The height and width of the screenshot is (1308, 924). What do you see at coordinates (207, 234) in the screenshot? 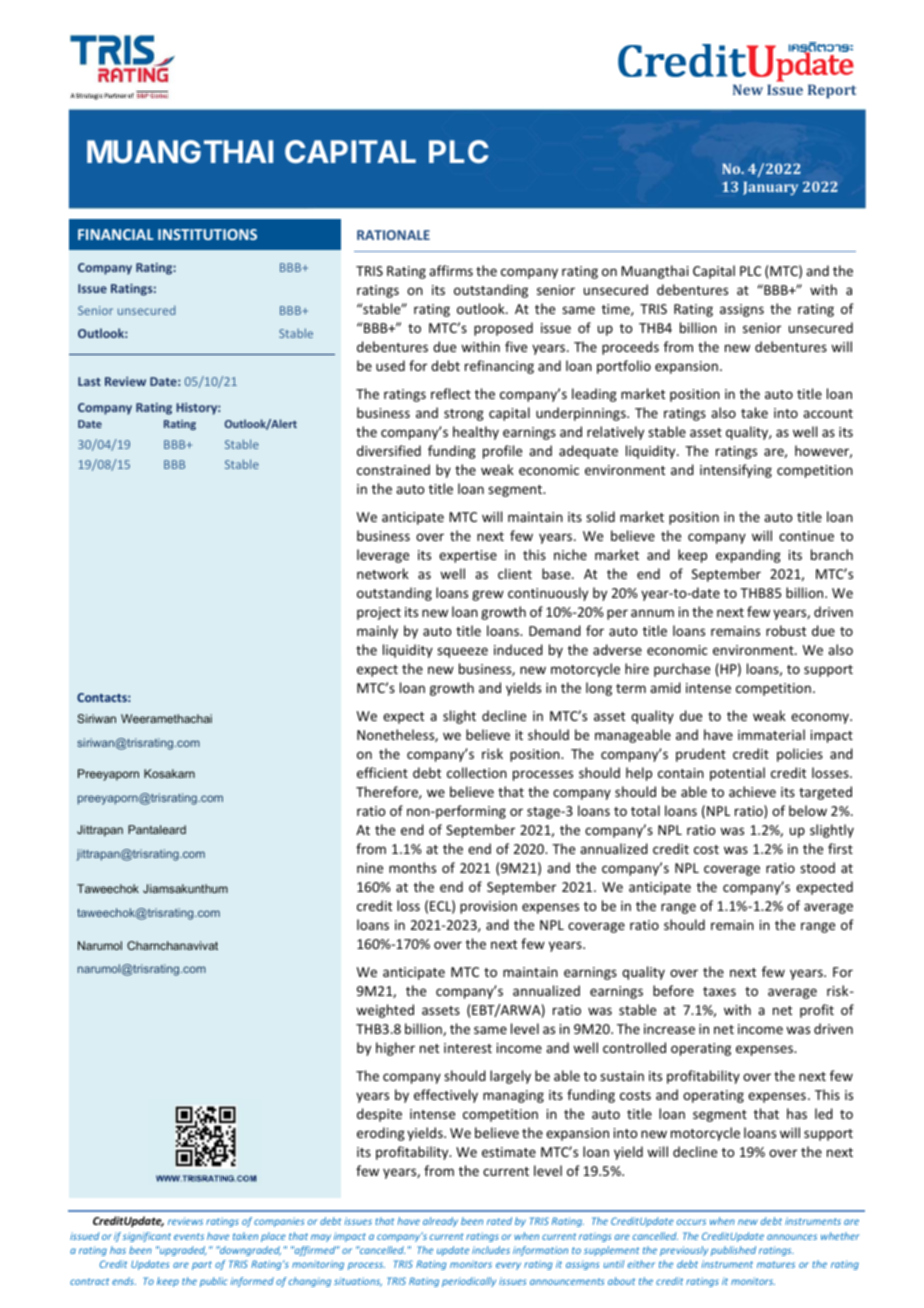
I see `INSTITUTIONS` at bounding box center [207, 234].
